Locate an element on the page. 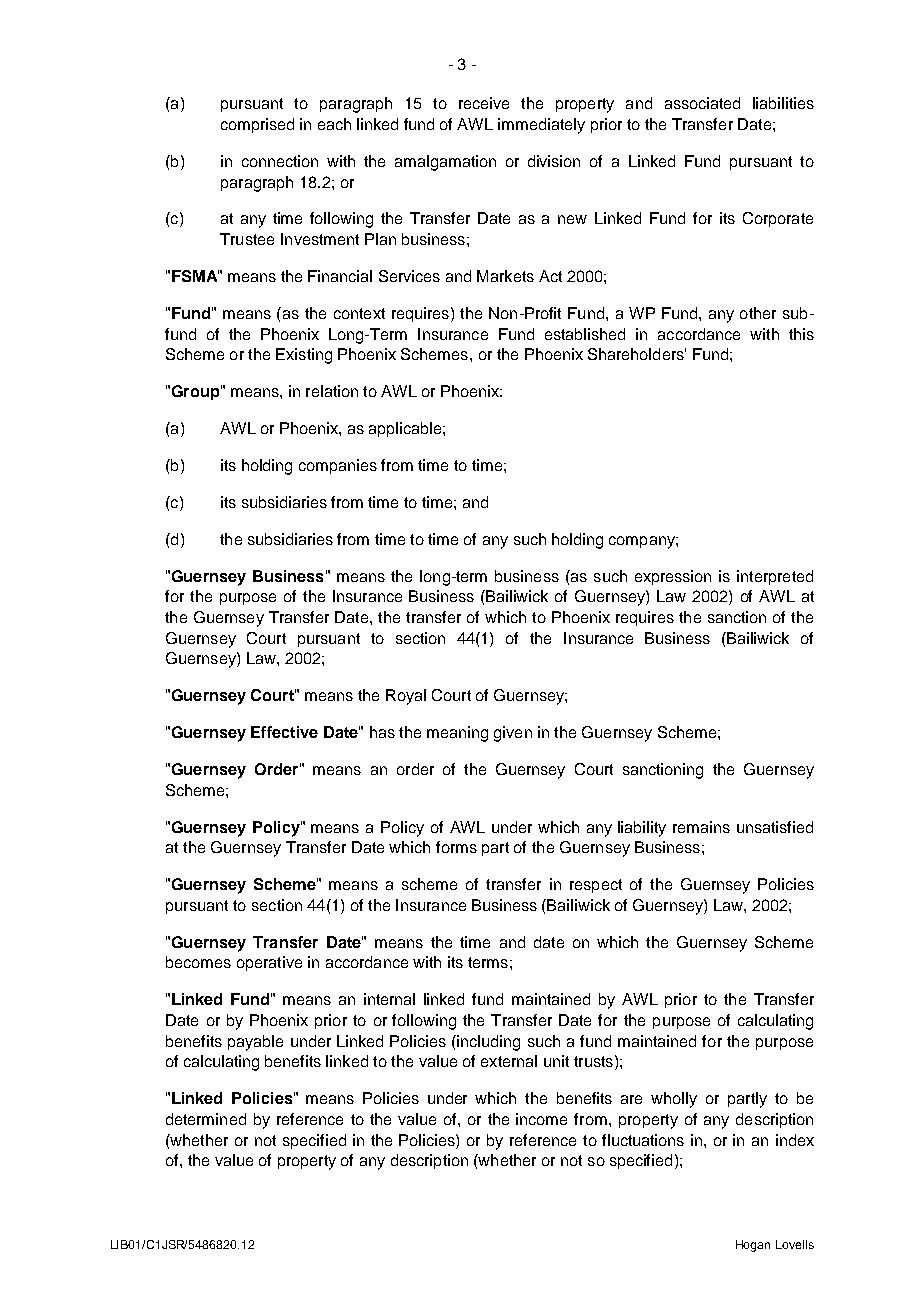  payable is located at coordinates (255, 1043).
